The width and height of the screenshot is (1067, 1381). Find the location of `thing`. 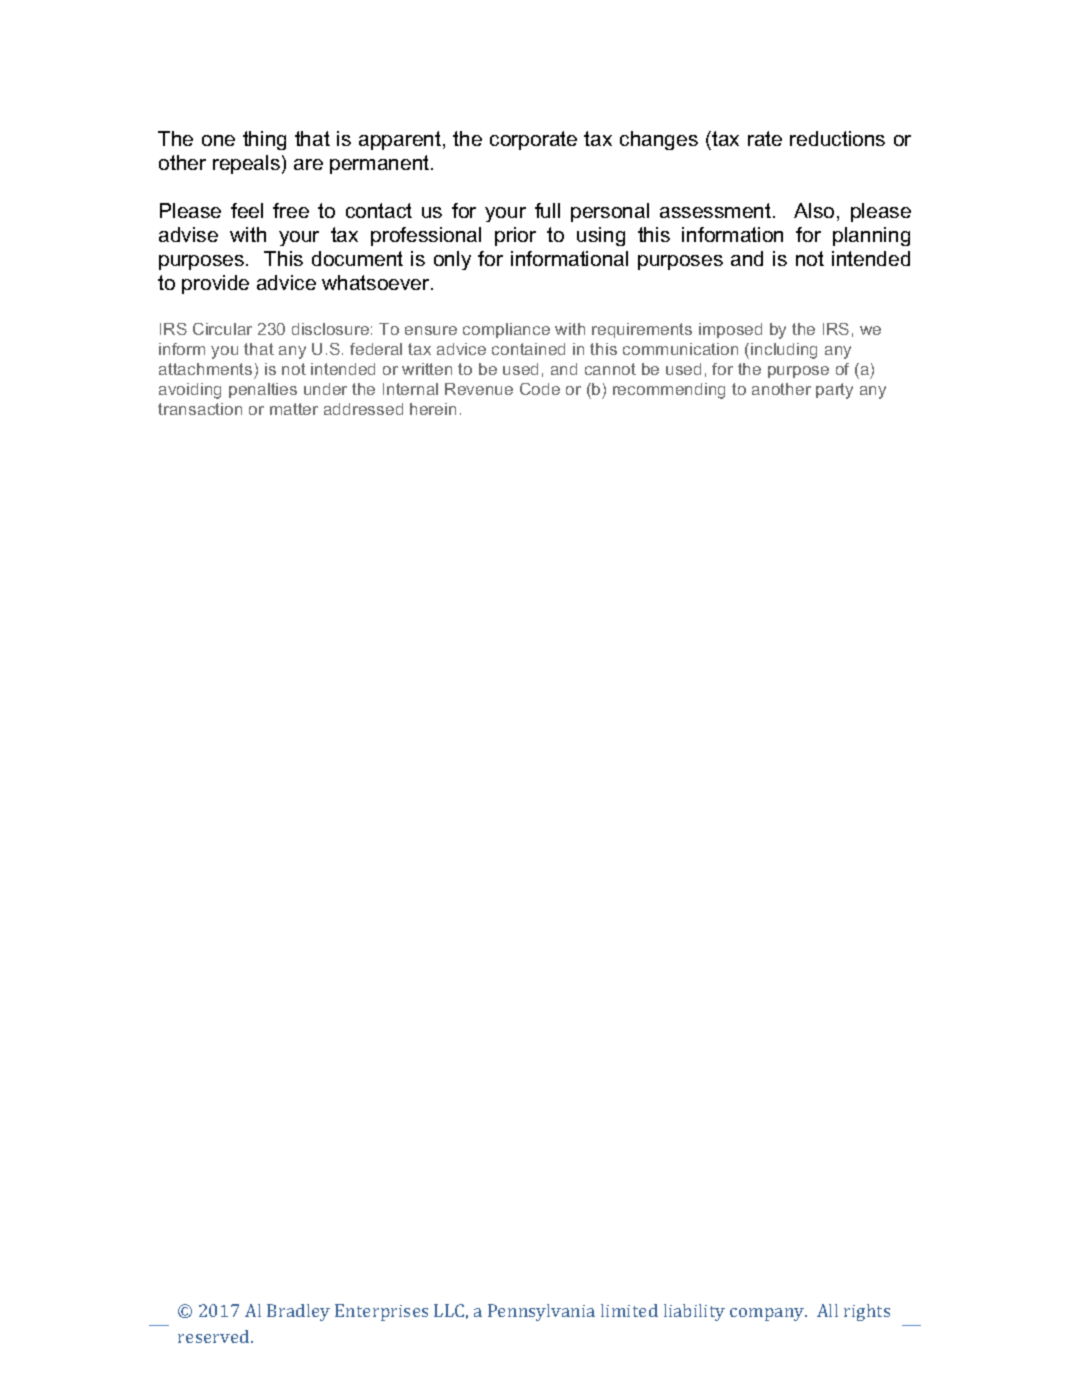

thing is located at coordinates (264, 140).
